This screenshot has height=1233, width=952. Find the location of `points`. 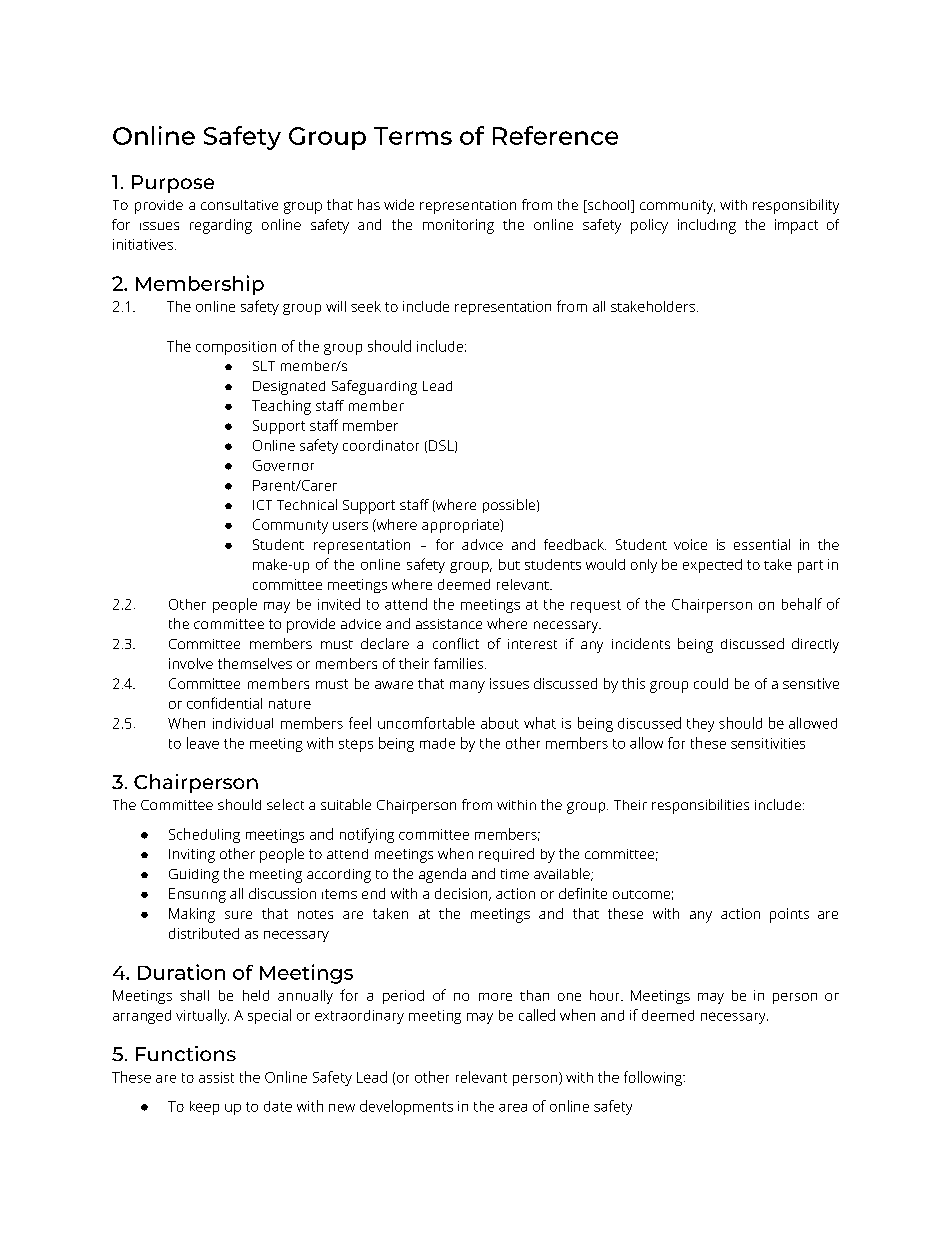

points is located at coordinates (789, 915).
